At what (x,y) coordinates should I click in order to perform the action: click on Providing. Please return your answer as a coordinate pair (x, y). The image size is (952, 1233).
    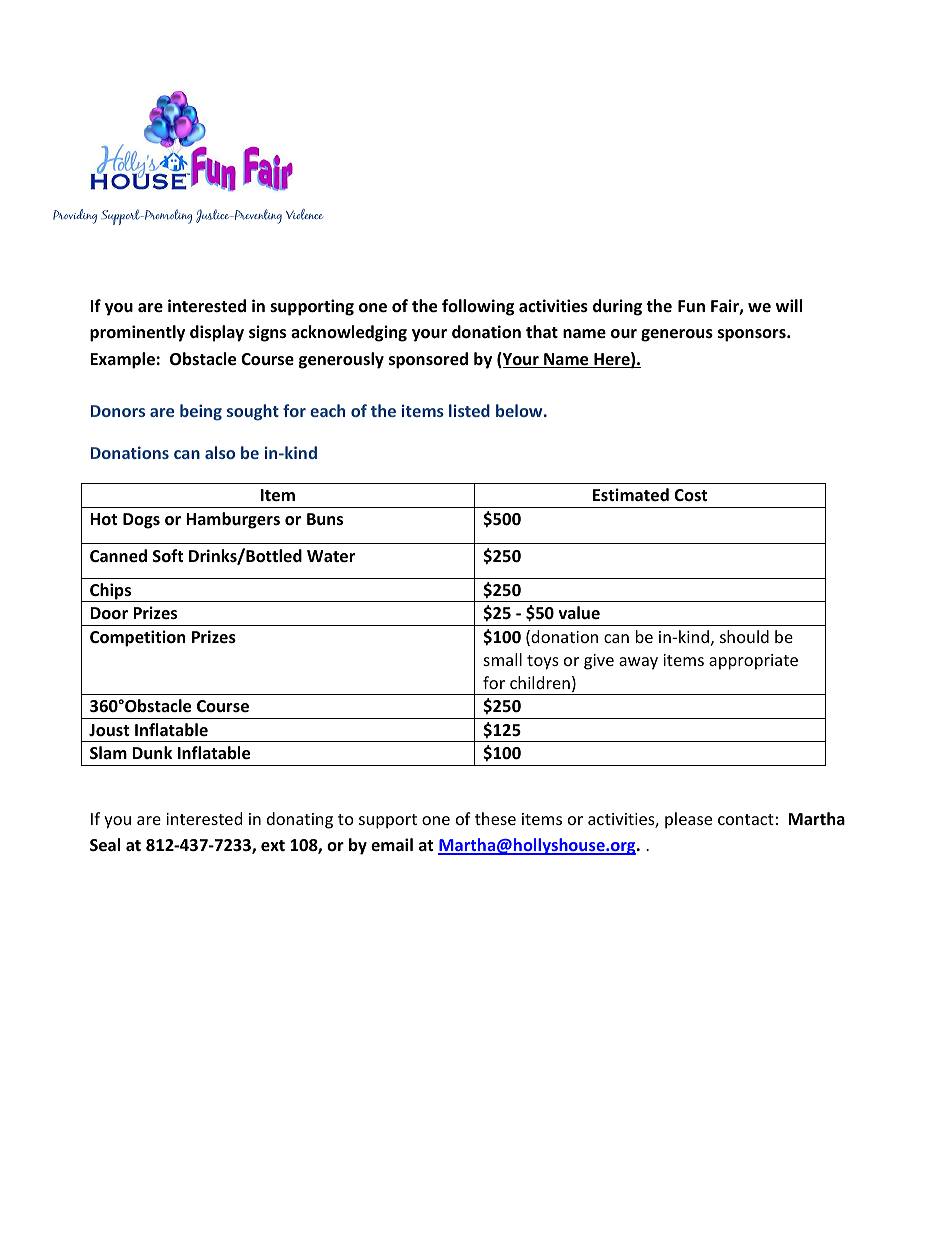
    Looking at the image, I should click on (75, 216).
